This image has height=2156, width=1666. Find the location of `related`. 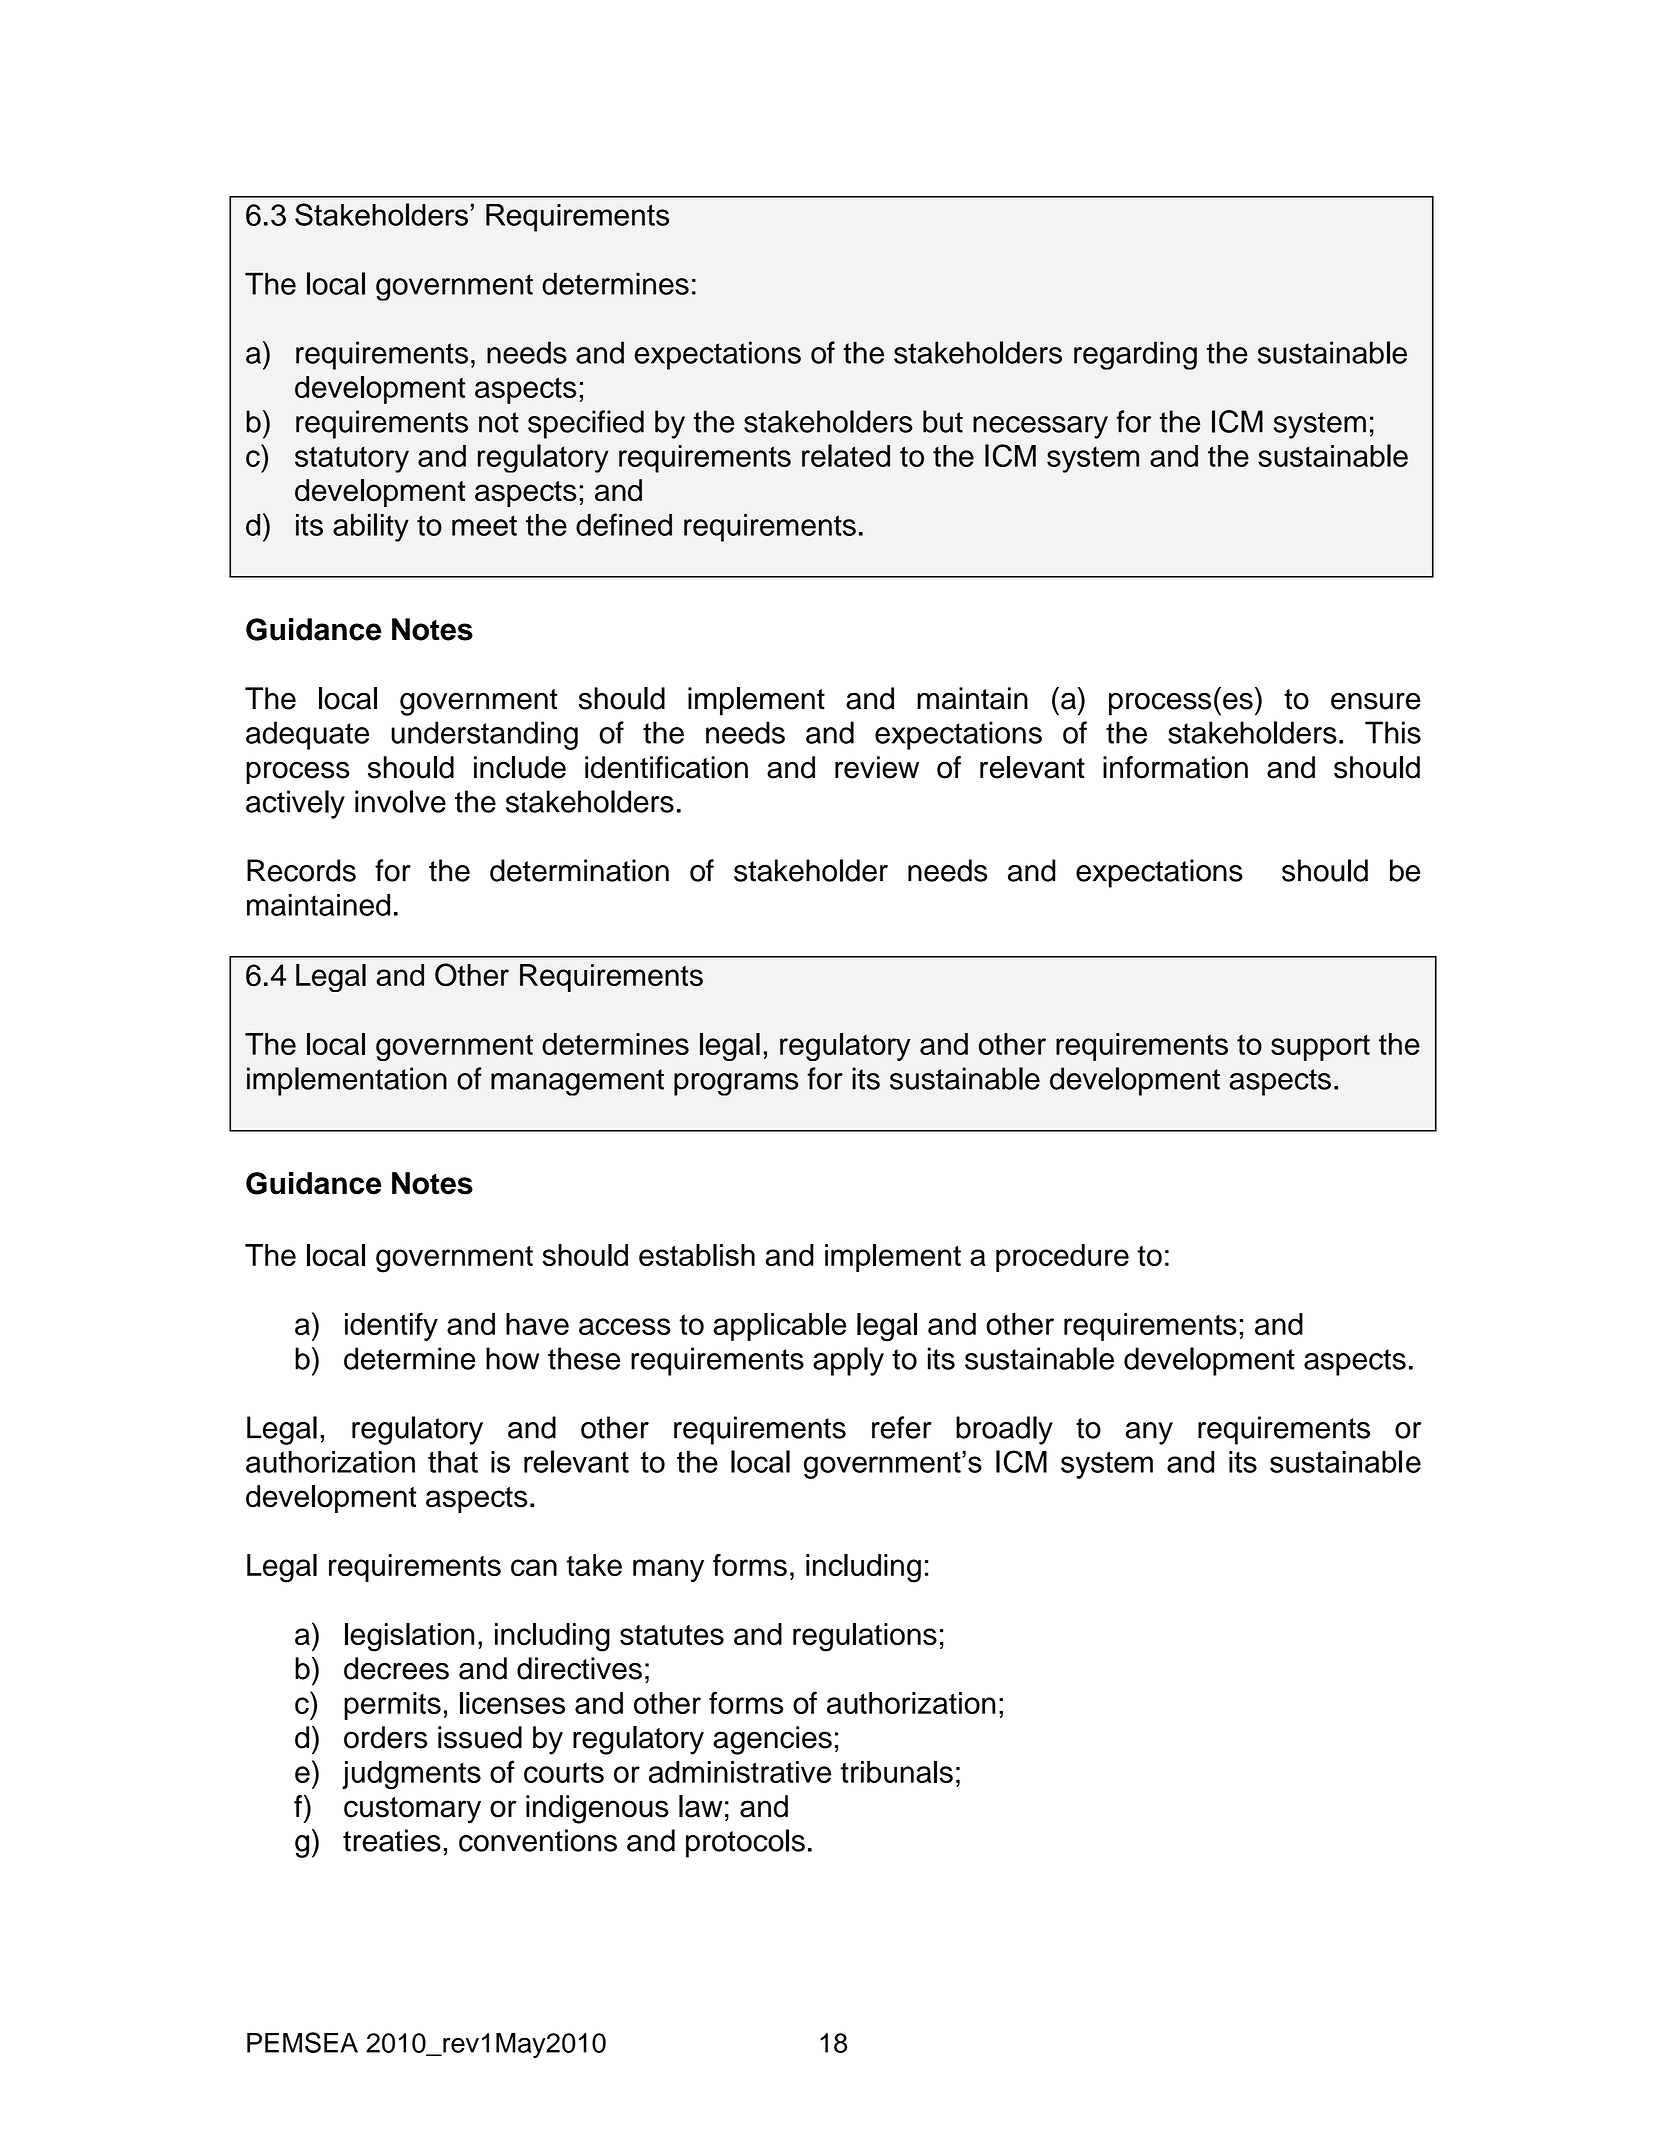

related is located at coordinates (846, 455).
